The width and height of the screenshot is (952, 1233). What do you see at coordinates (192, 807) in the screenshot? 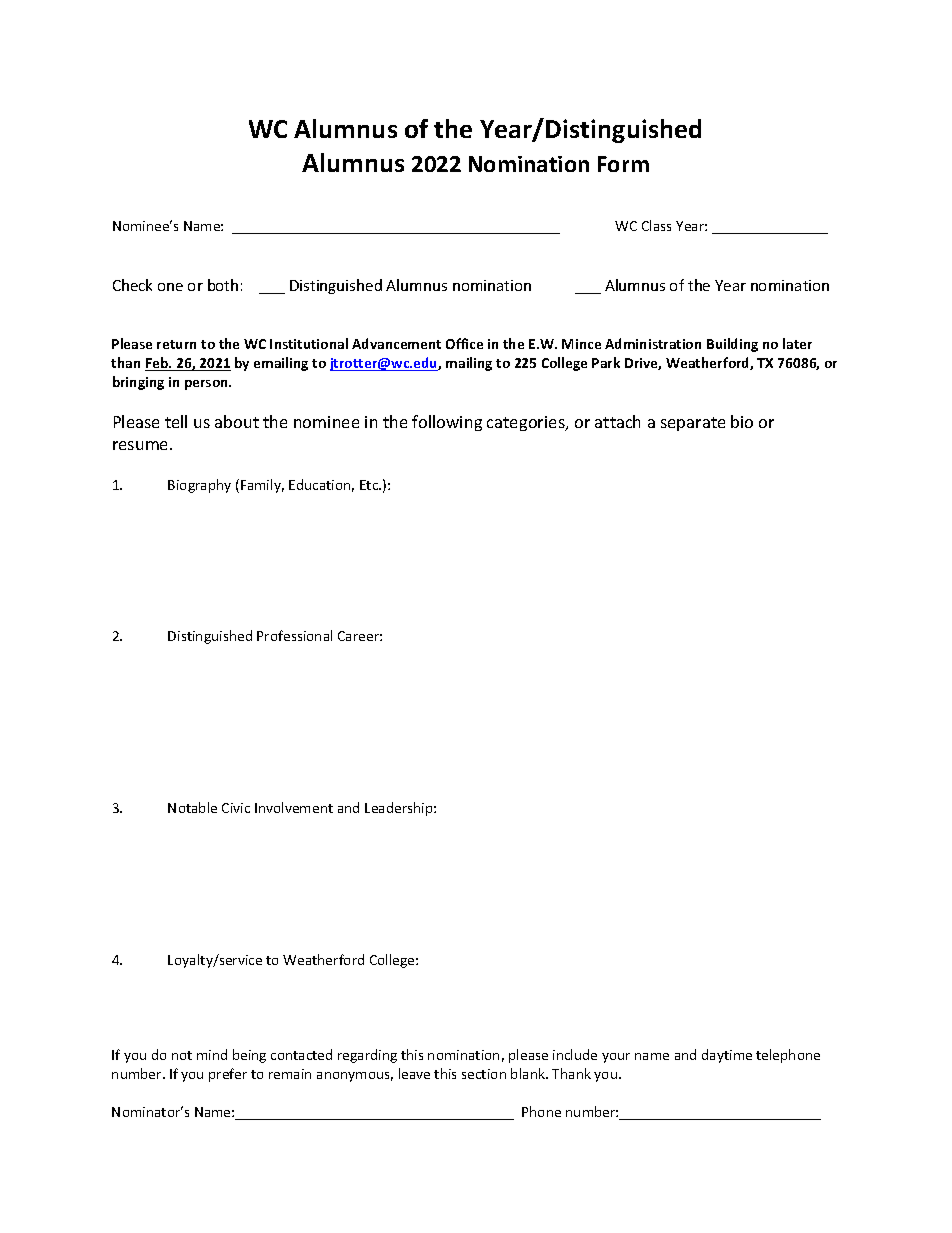
I see `Notable` at bounding box center [192, 807].
